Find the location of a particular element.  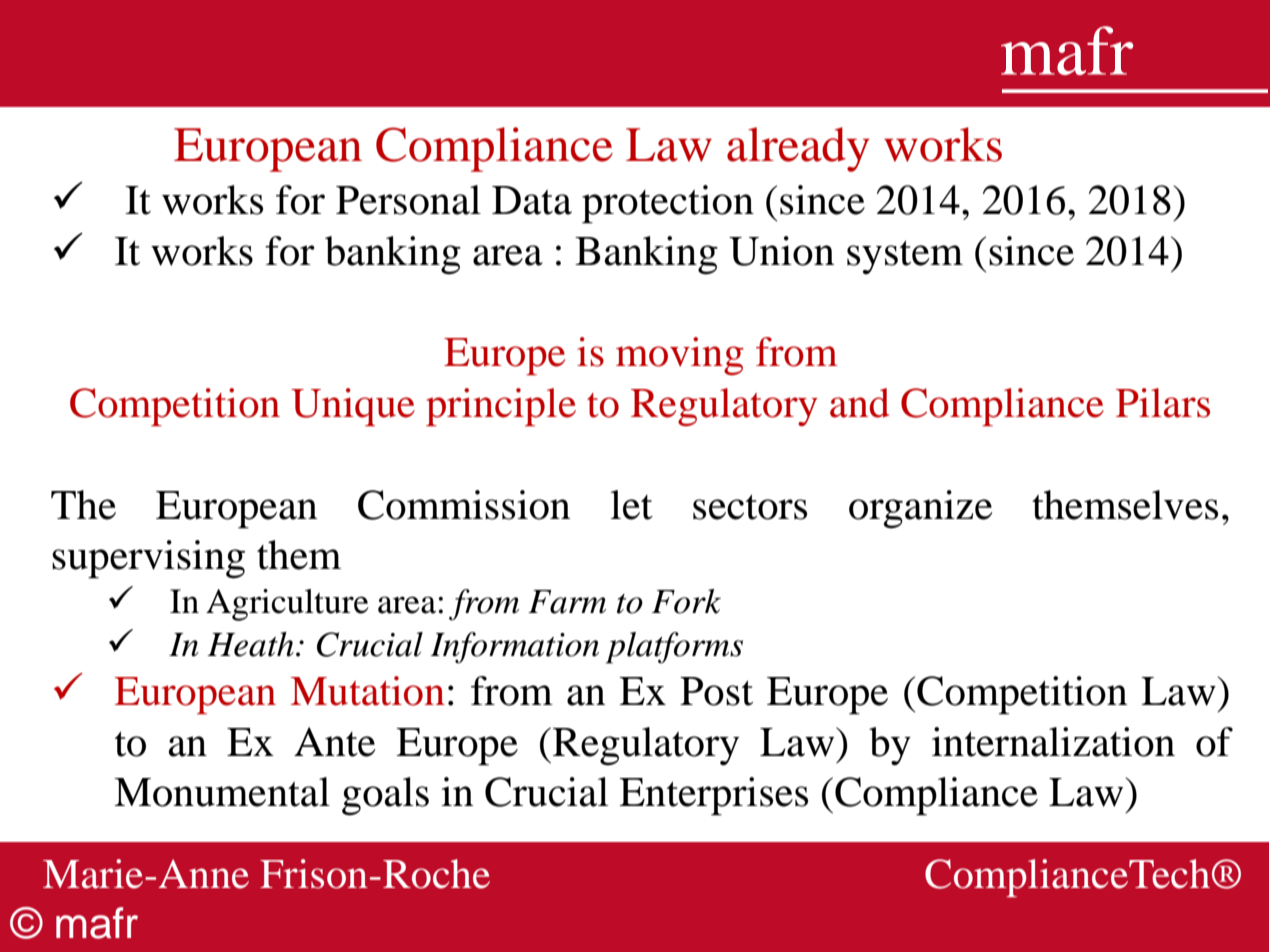

Unique is located at coordinates (353, 407).
